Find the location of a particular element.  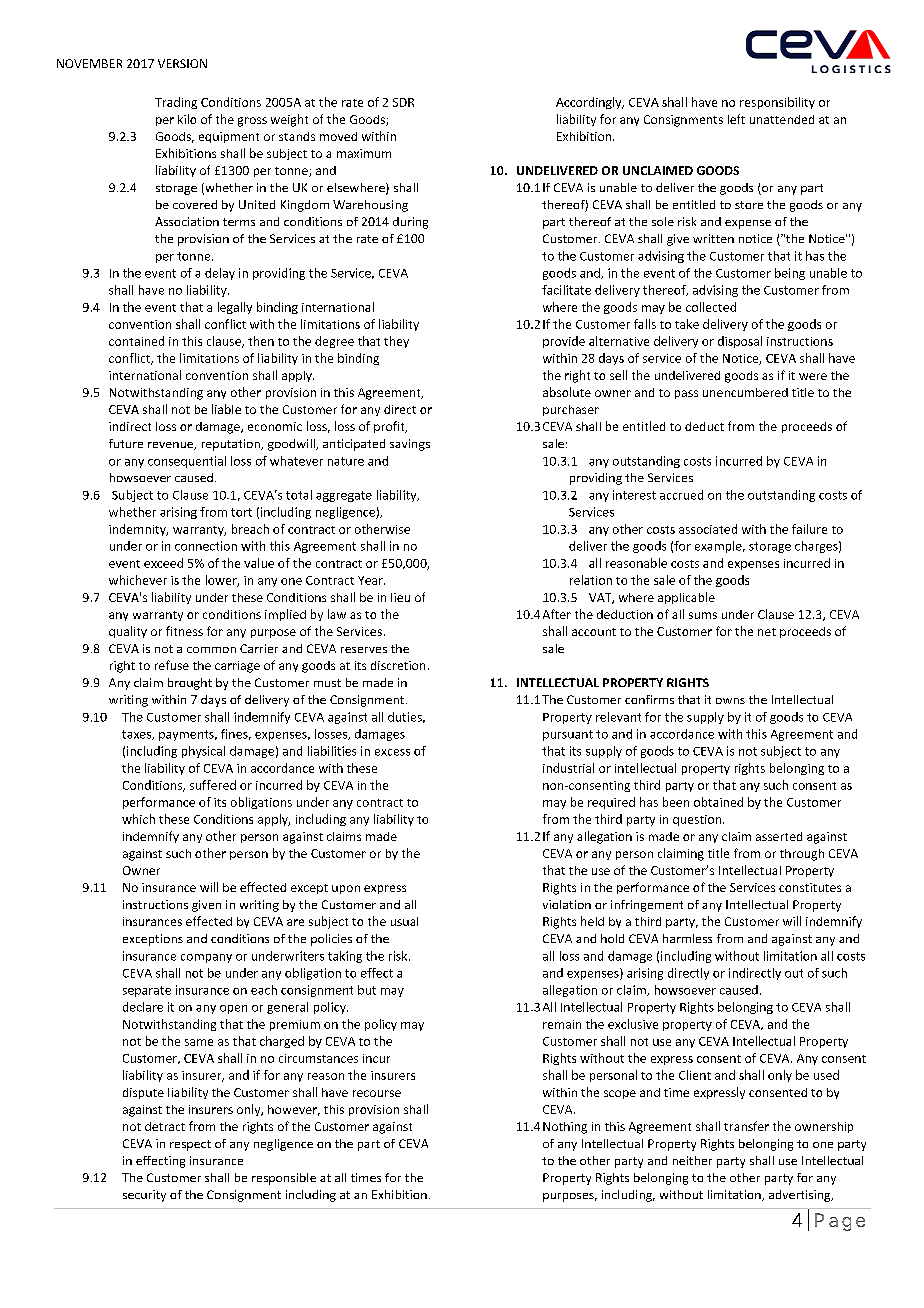

SDR is located at coordinates (403, 102).
